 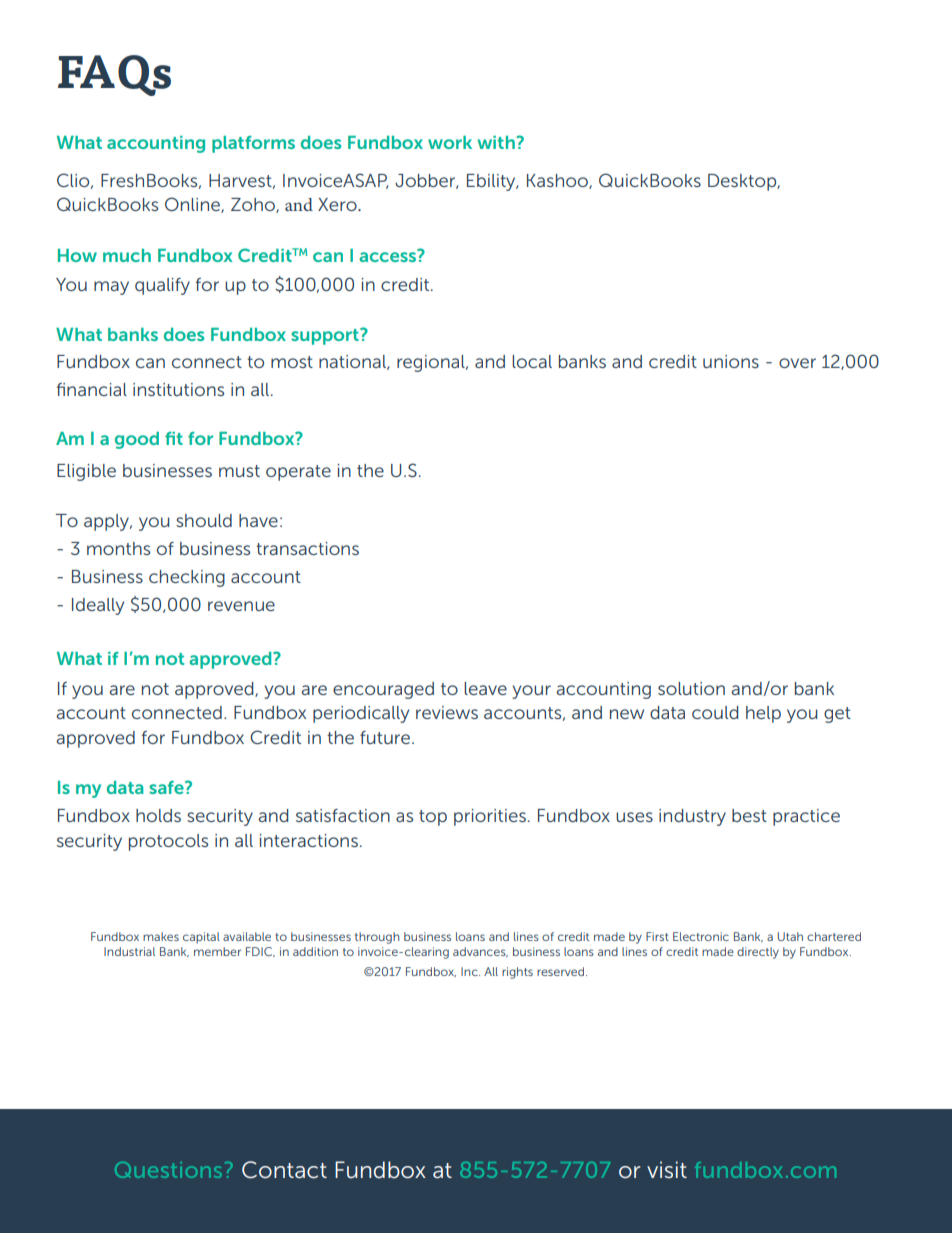 I want to click on fit, so click(x=174, y=438).
